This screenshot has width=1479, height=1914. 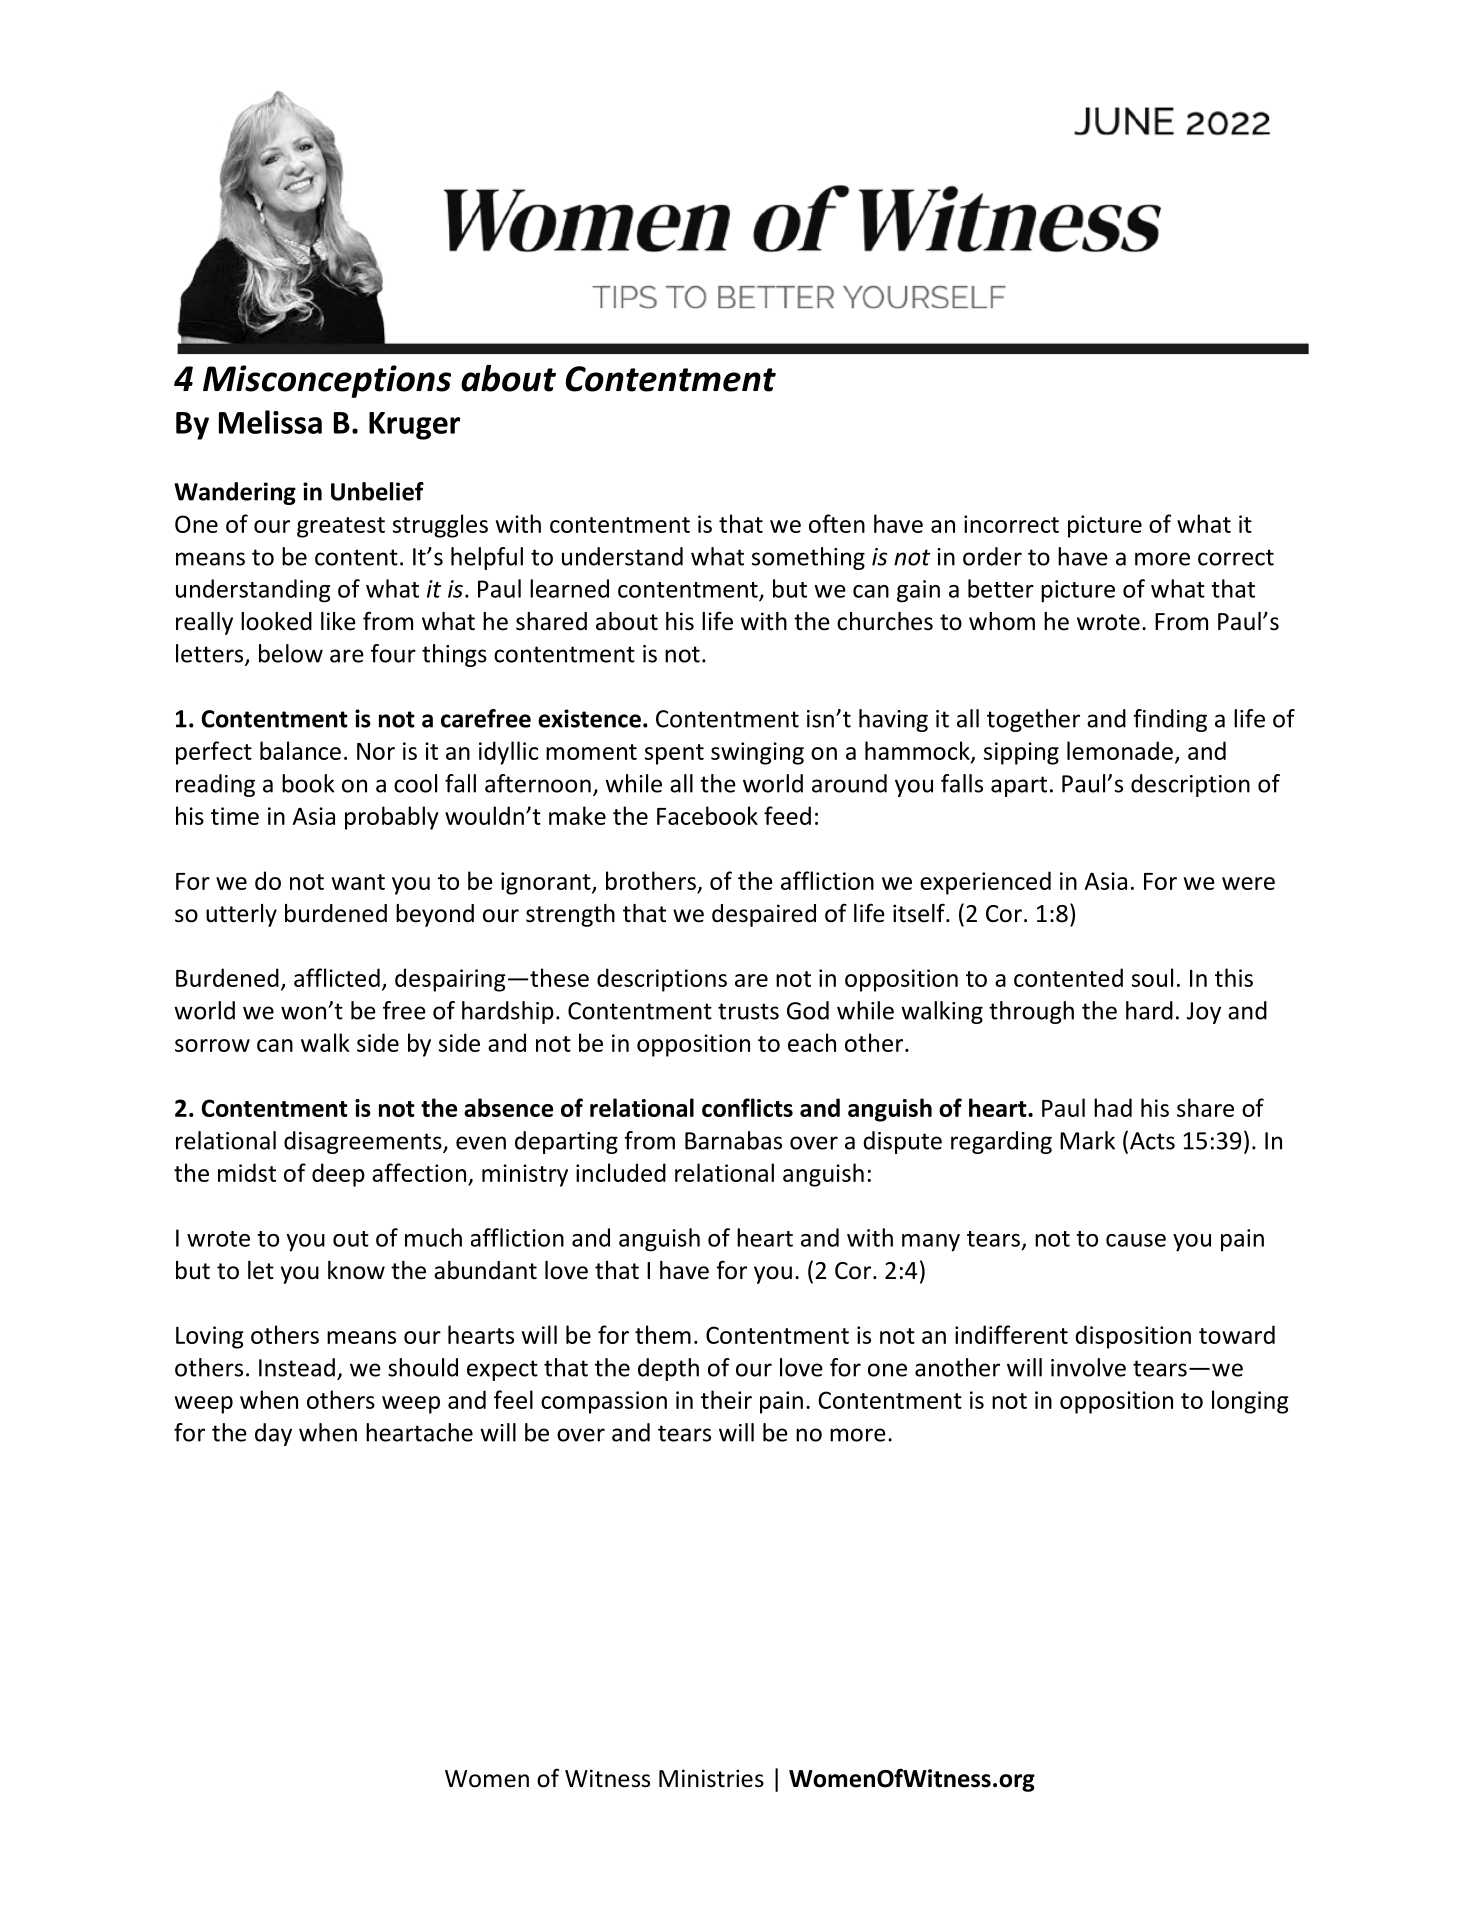 What do you see at coordinates (358, 882) in the screenshot?
I see `want` at bounding box center [358, 882].
